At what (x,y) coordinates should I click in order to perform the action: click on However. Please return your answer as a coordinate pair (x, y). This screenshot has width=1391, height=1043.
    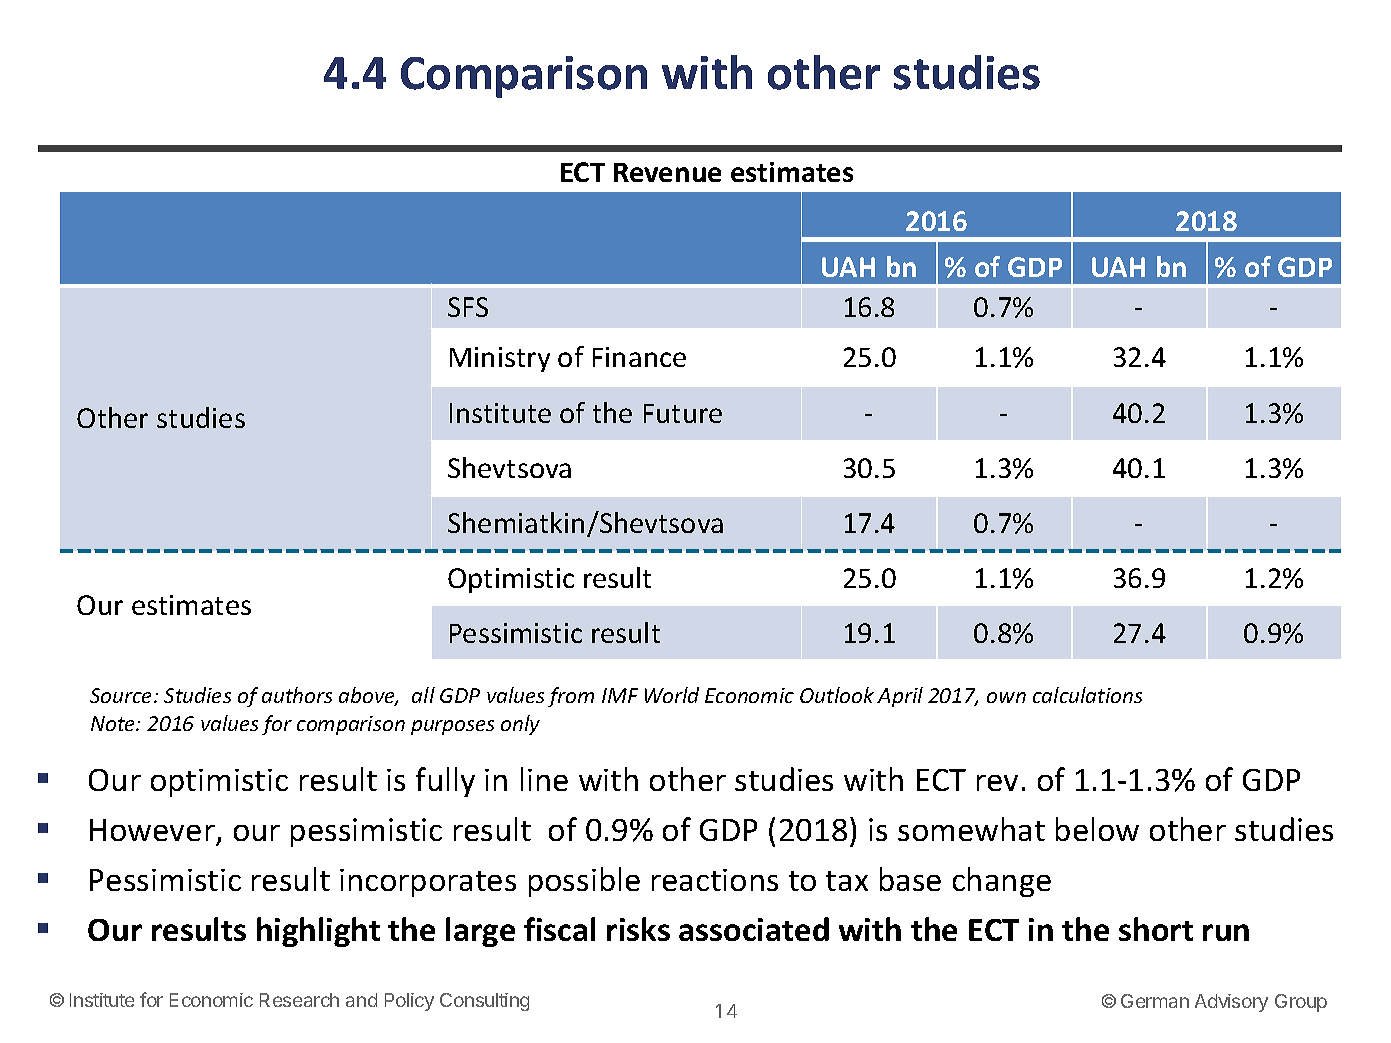
    Looking at the image, I should click on (152, 830).
